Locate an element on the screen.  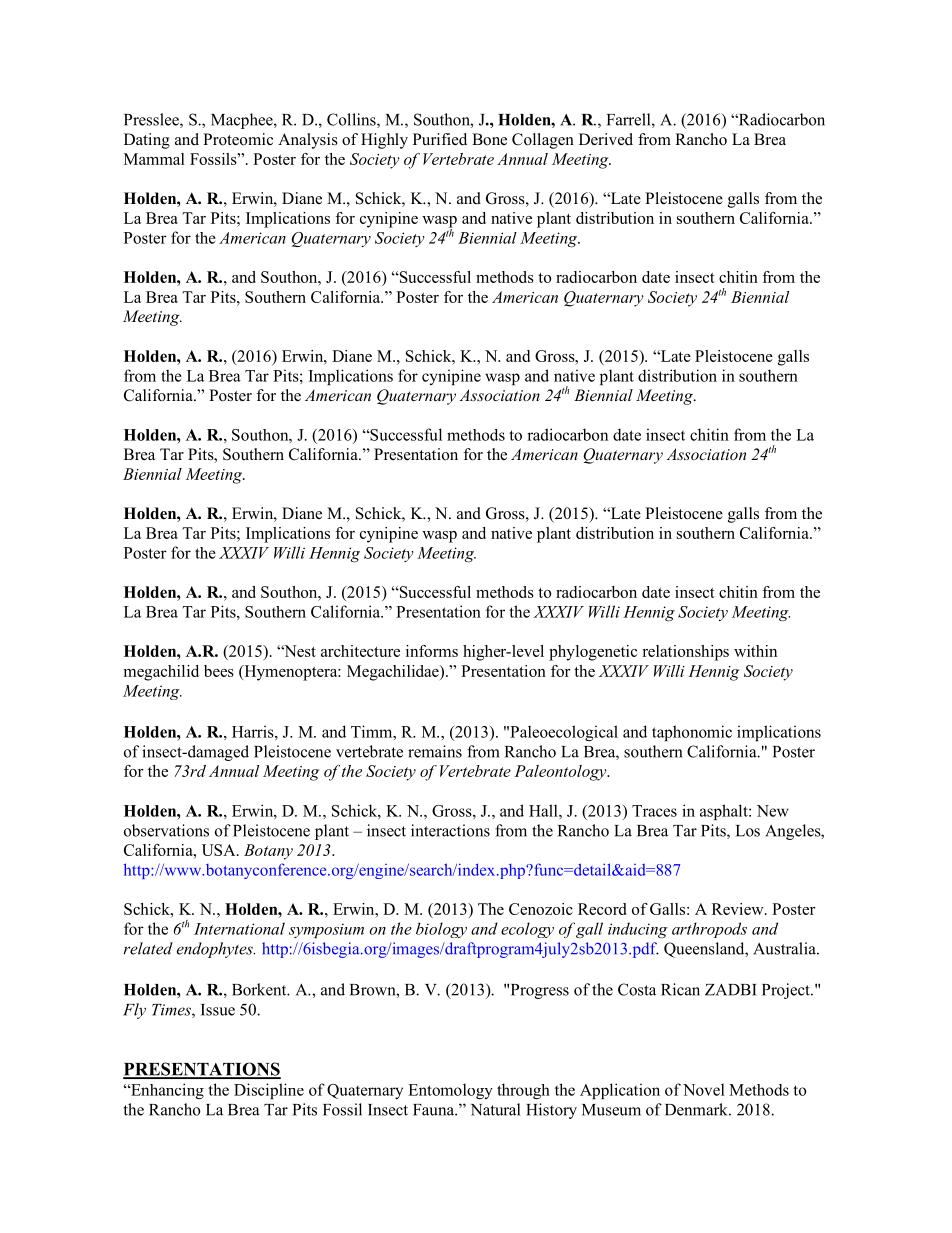
taphonomic is located at coordinates (692, 733).
